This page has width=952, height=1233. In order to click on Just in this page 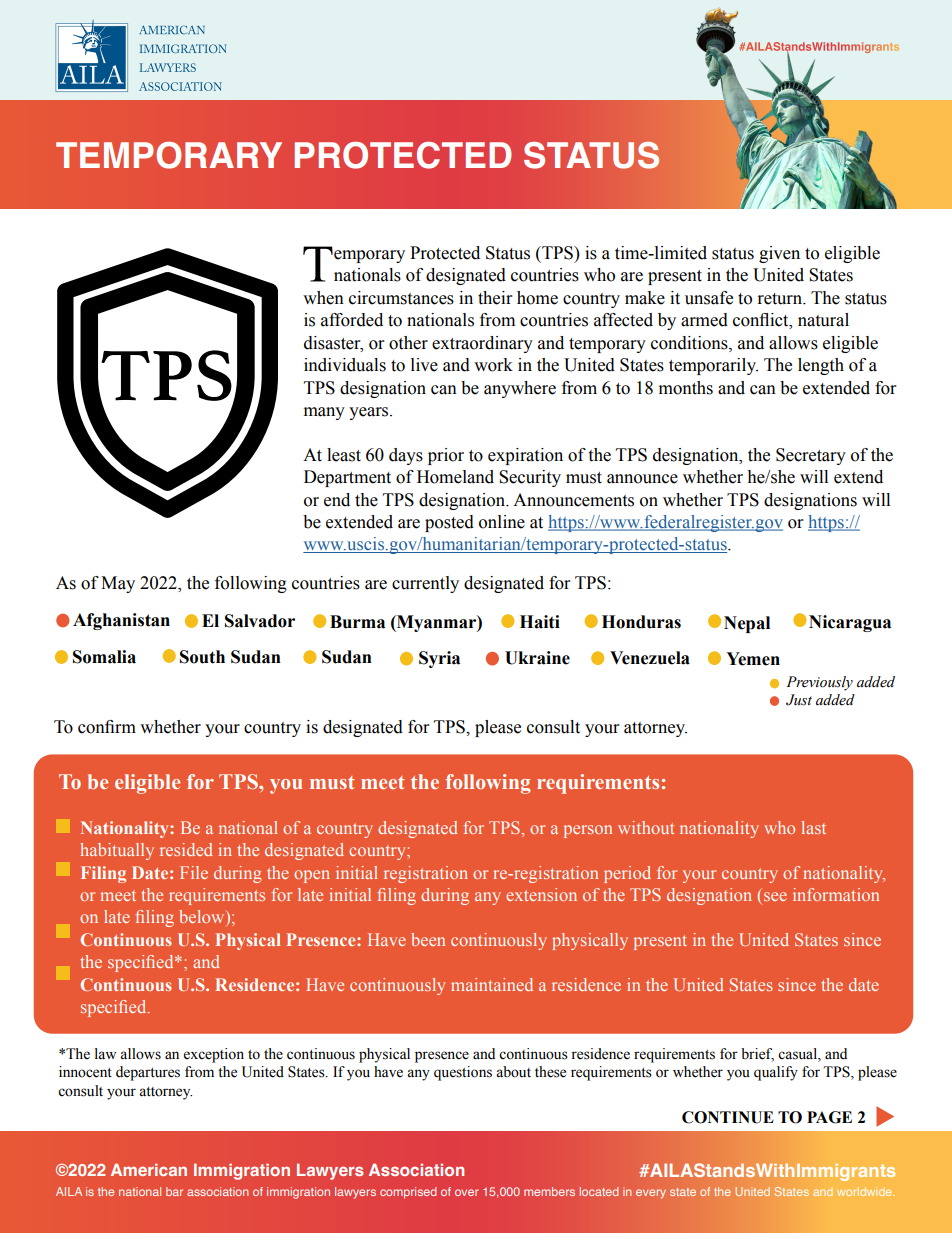, I will do `click(799, 700)`.
